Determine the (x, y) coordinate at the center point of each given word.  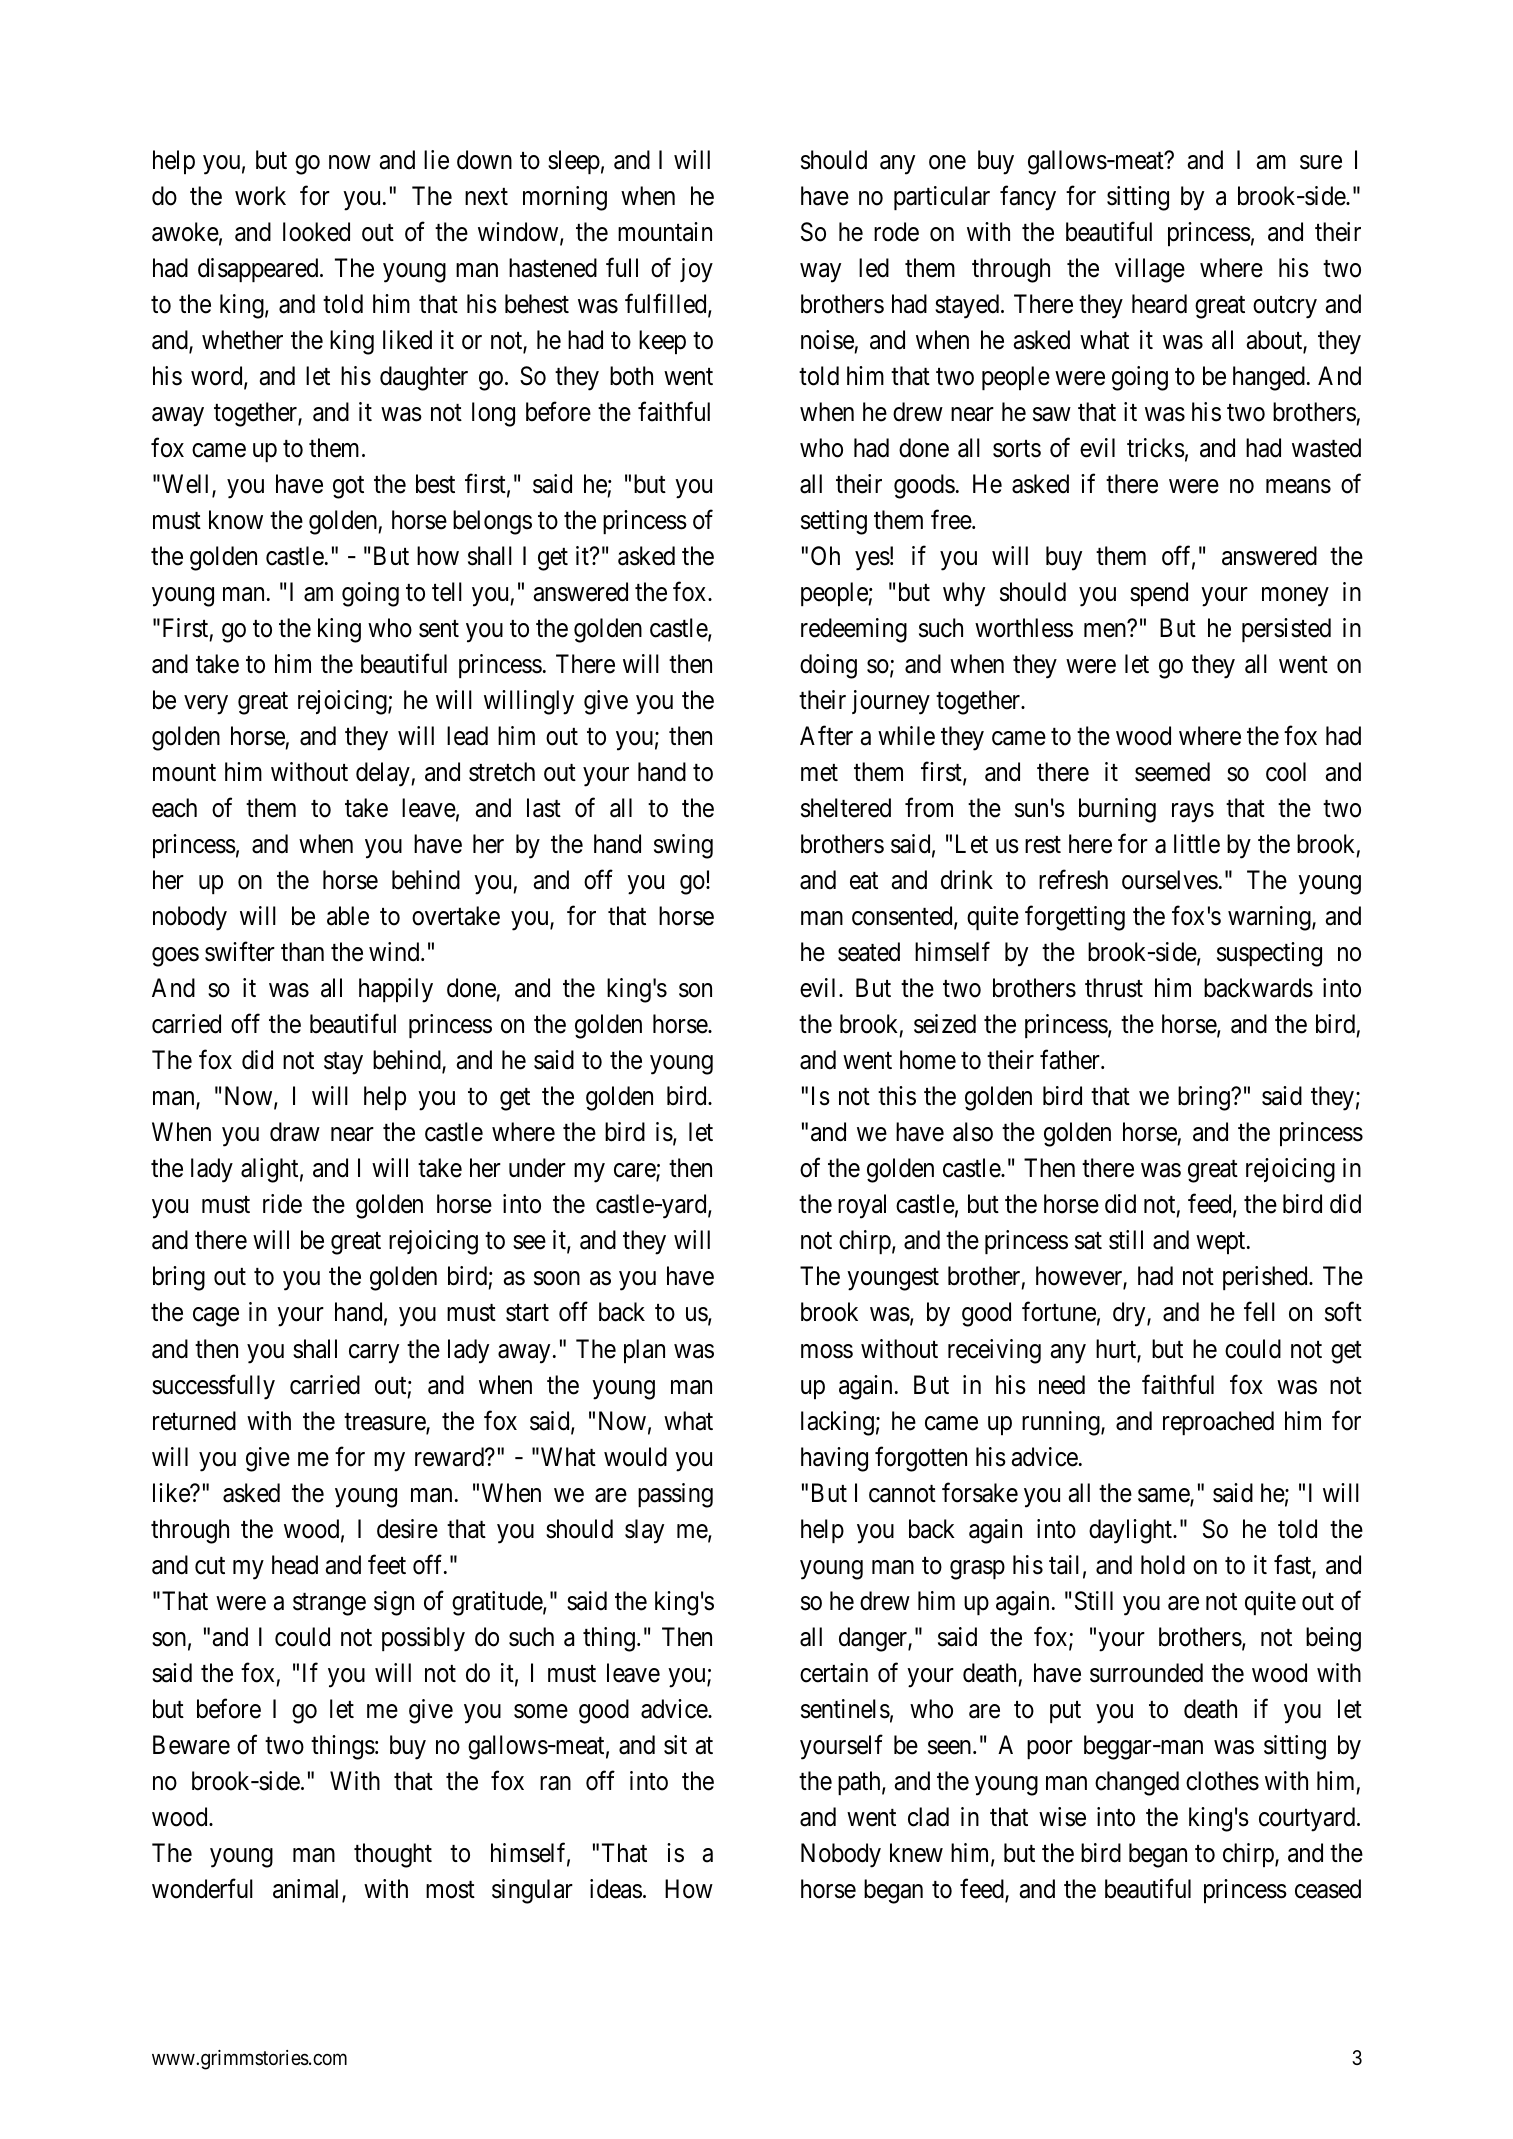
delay (384, 774)
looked (316, 232)
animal (308, 1890)
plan (644, 1351)
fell (1259, 1312)
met (819, 773)
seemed (1172, 772)
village (1150, 270)
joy (696, 270)
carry (374, 1354)
